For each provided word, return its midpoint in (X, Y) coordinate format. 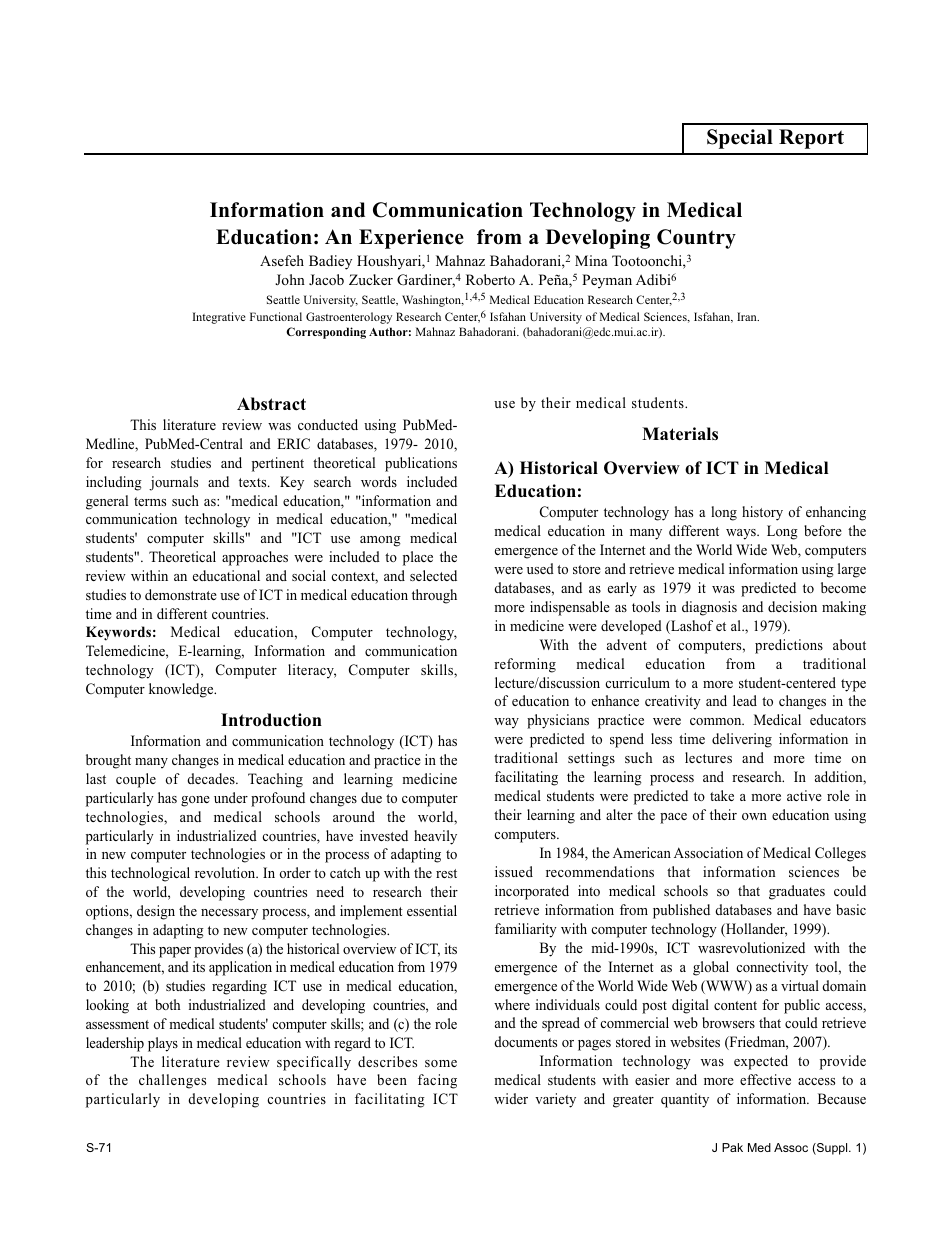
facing (437, 1081)
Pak (732, 1147)
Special (740, 139)
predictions (789, 646)
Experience (411, 239)
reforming (525, 665)
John (290, 279)
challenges (172, 1081)
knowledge (182, 690)
